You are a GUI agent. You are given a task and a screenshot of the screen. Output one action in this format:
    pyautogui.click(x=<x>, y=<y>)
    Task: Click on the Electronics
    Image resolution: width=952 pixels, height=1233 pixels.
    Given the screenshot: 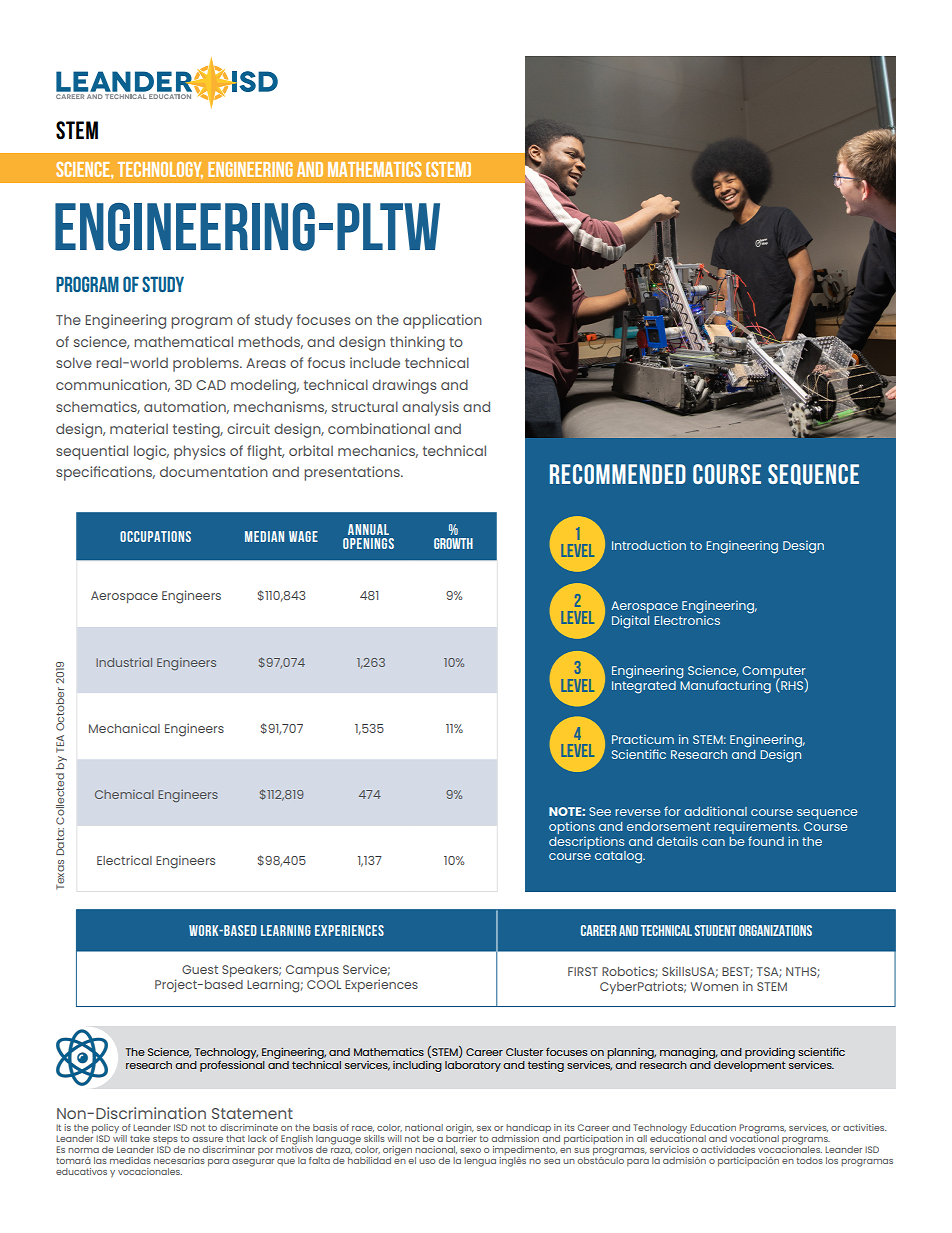 What is the action you would take?
    pyautogui.click(x=687, y=619)
